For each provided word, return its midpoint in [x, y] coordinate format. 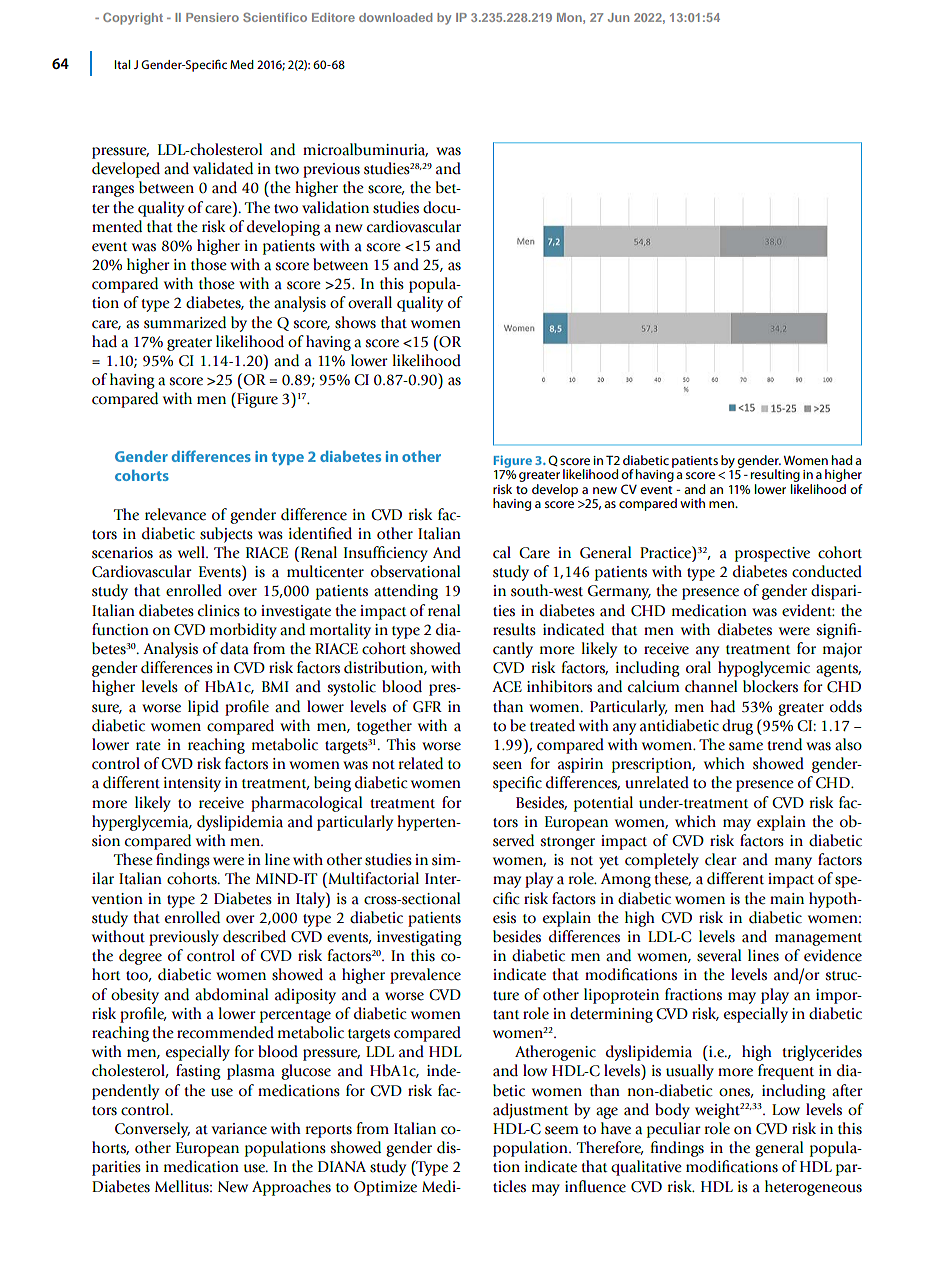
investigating [419, 938]
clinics [219, 610]
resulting [775, 475]
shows [355, 322]
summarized [185, 322]
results [514, 629]
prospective [772, 554]
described [254, 936]
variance [239, 1129]
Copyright [133, 19]
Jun [618, 17]
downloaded [395, 17]
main [787, 899]
